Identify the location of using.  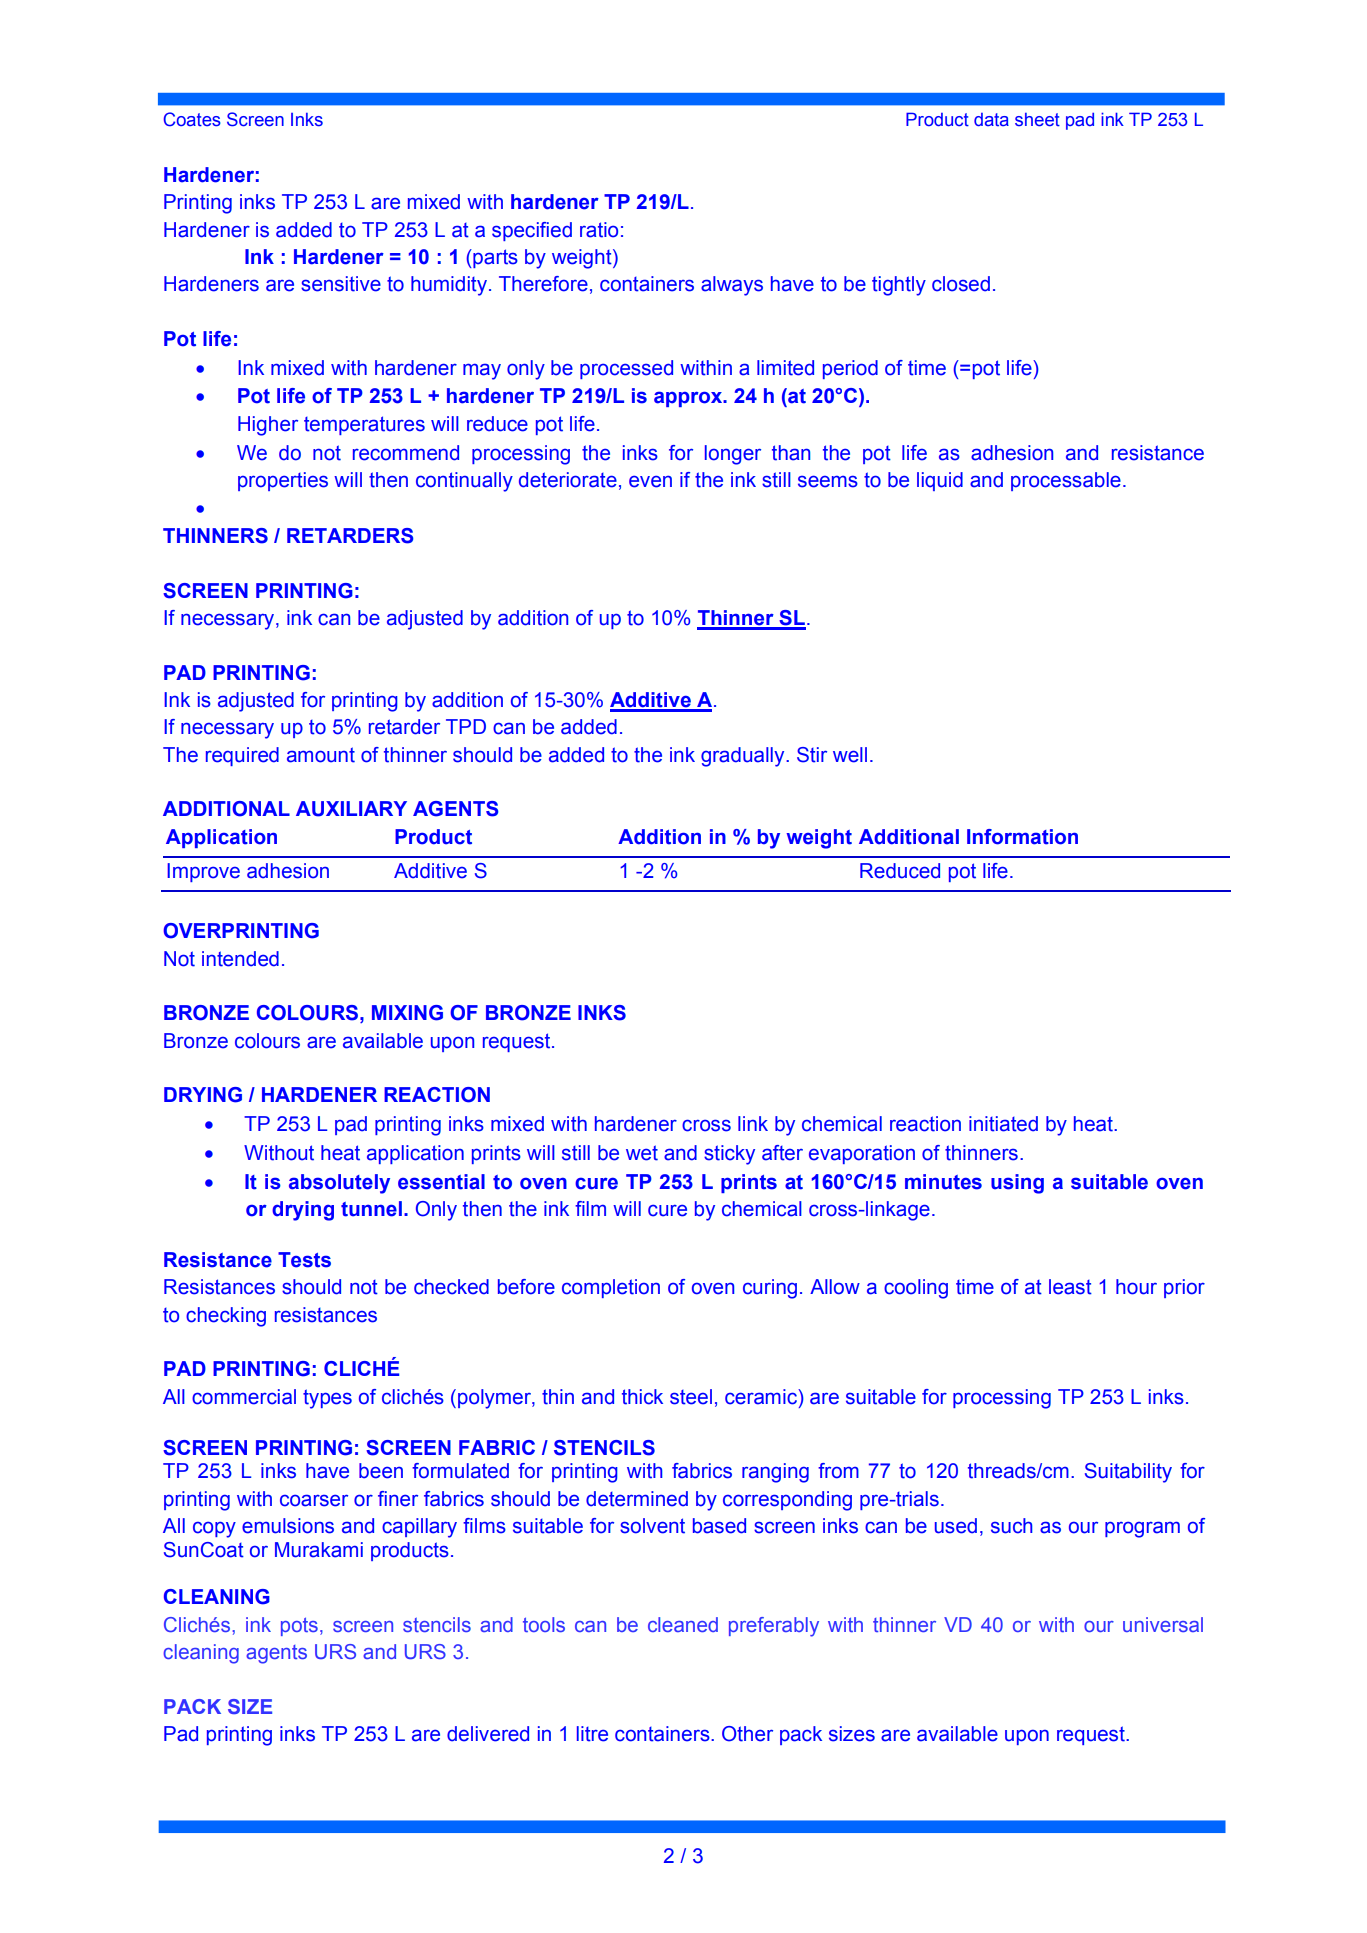
(1017, 1184).
